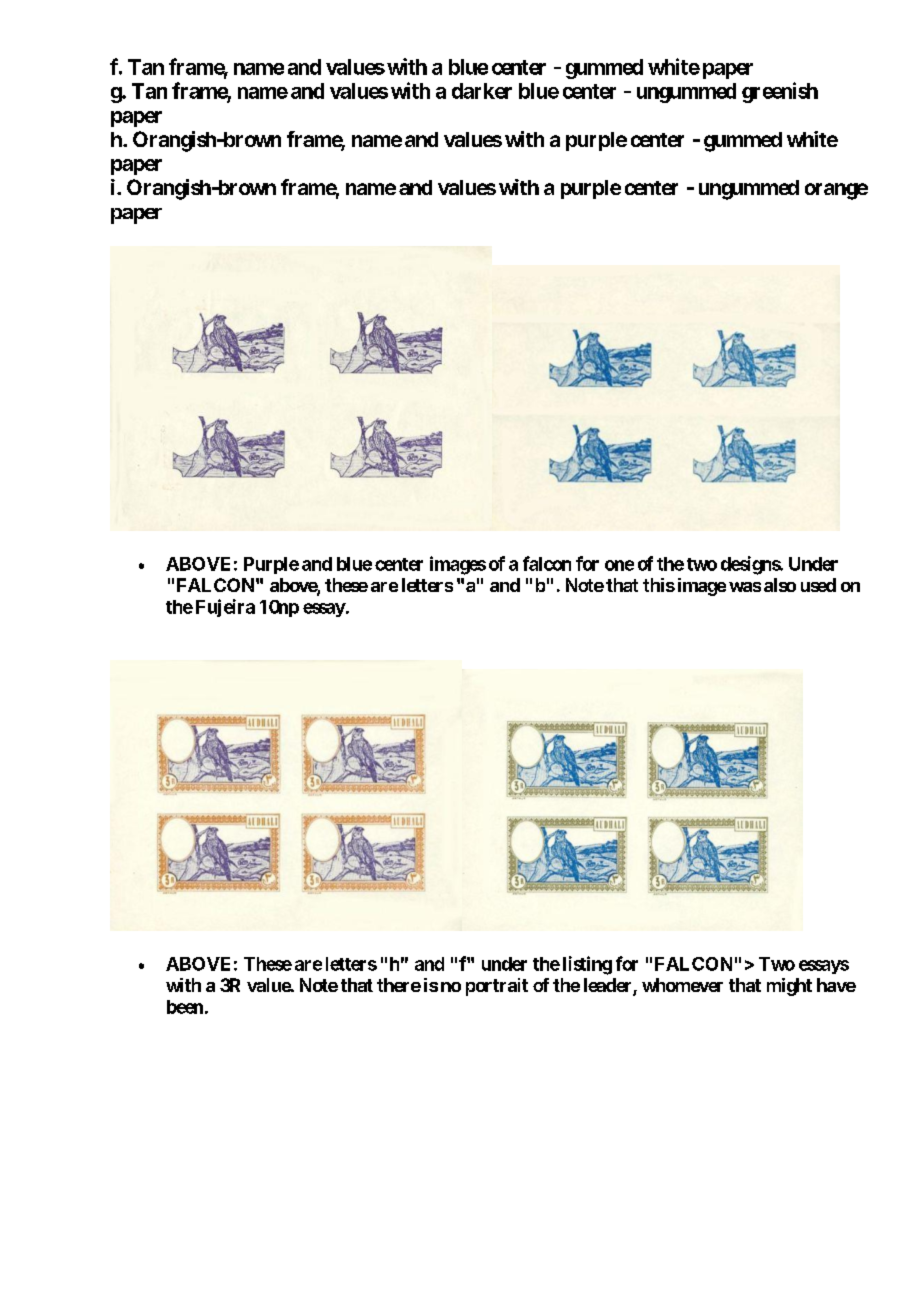  Describe the element at coordinates (780, 92) in the page. I see `greenish` at that location.
